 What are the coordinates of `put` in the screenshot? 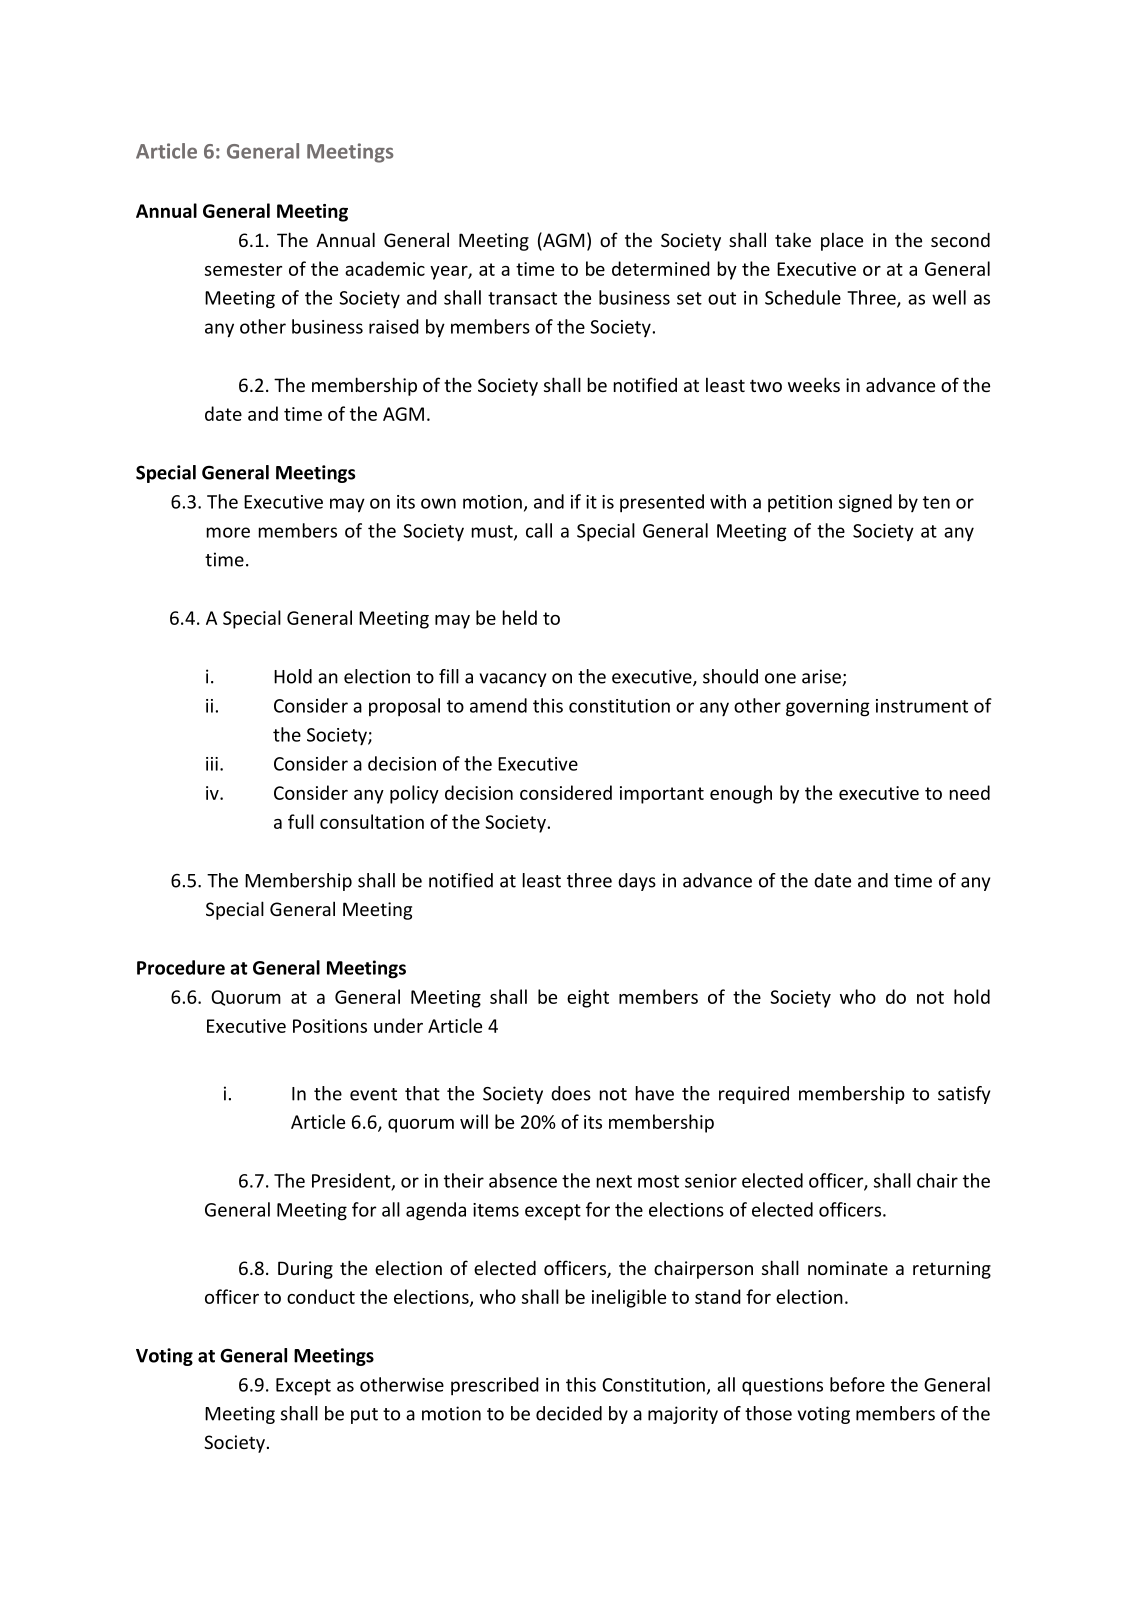 It's located at (364, 1416).
